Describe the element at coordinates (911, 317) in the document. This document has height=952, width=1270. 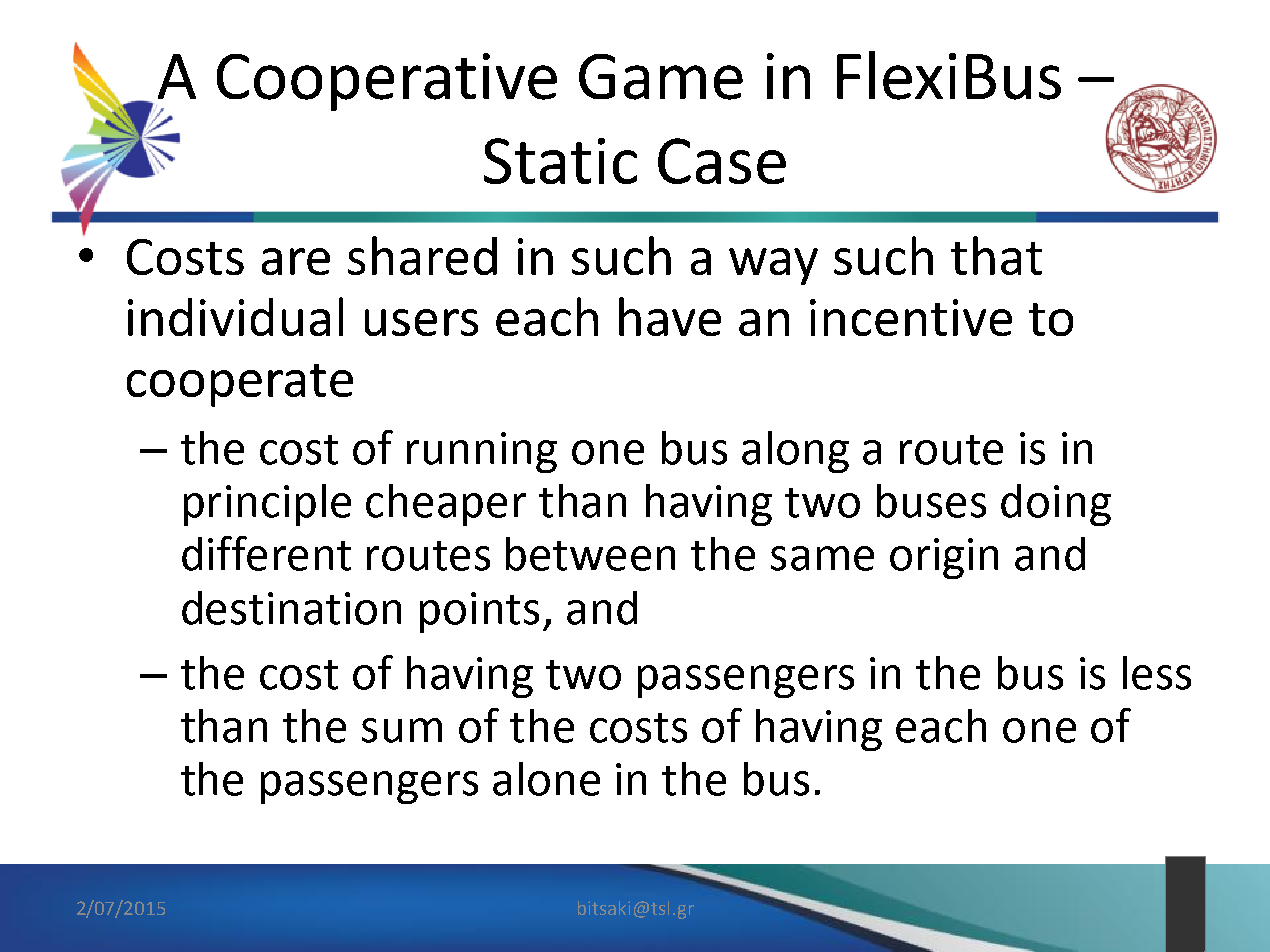
I see `incentive` at that location.
